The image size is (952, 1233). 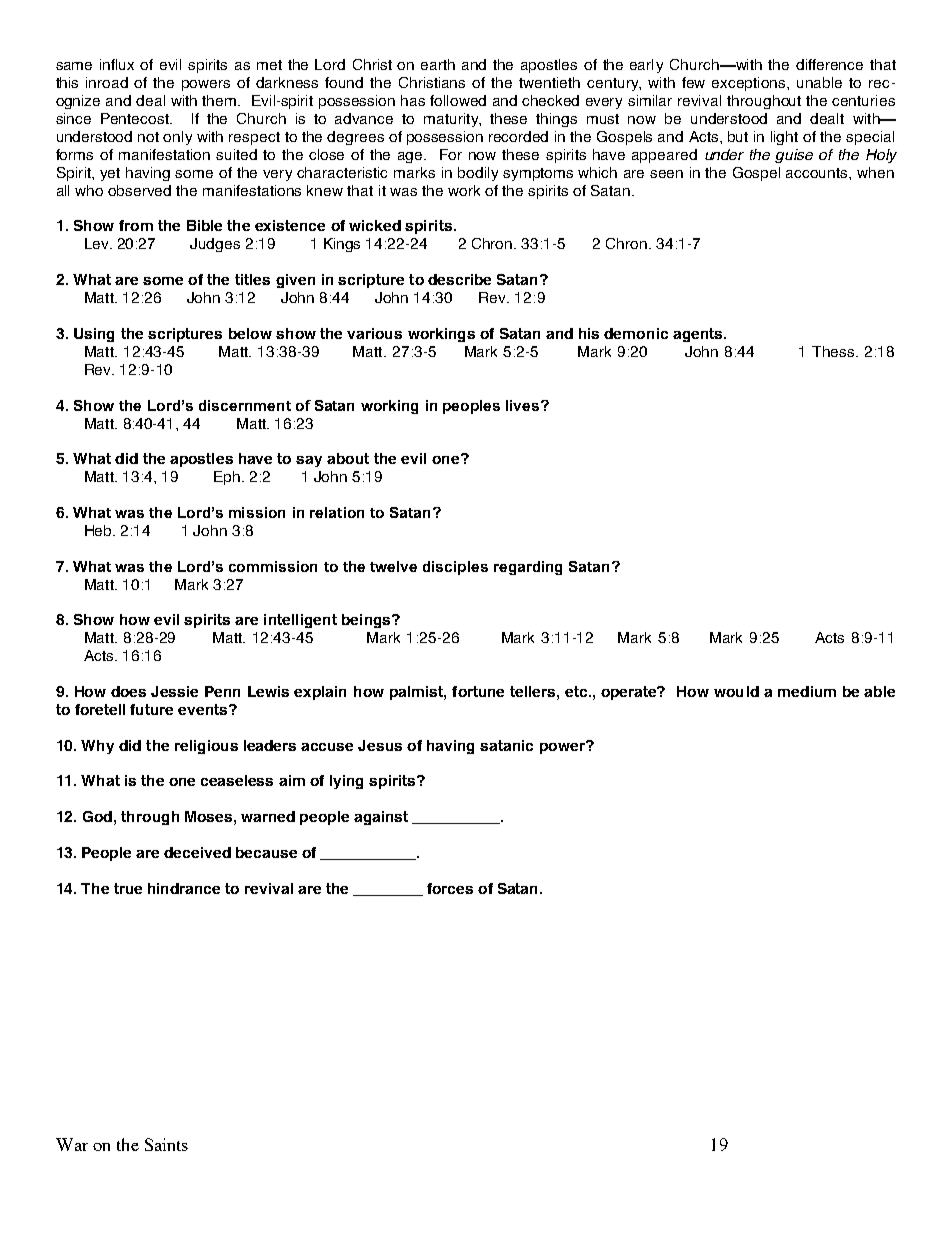 What do you see at coordinates (197, 852) in the screenshot?
I see `deceived` at bounding box center [197, 852].
